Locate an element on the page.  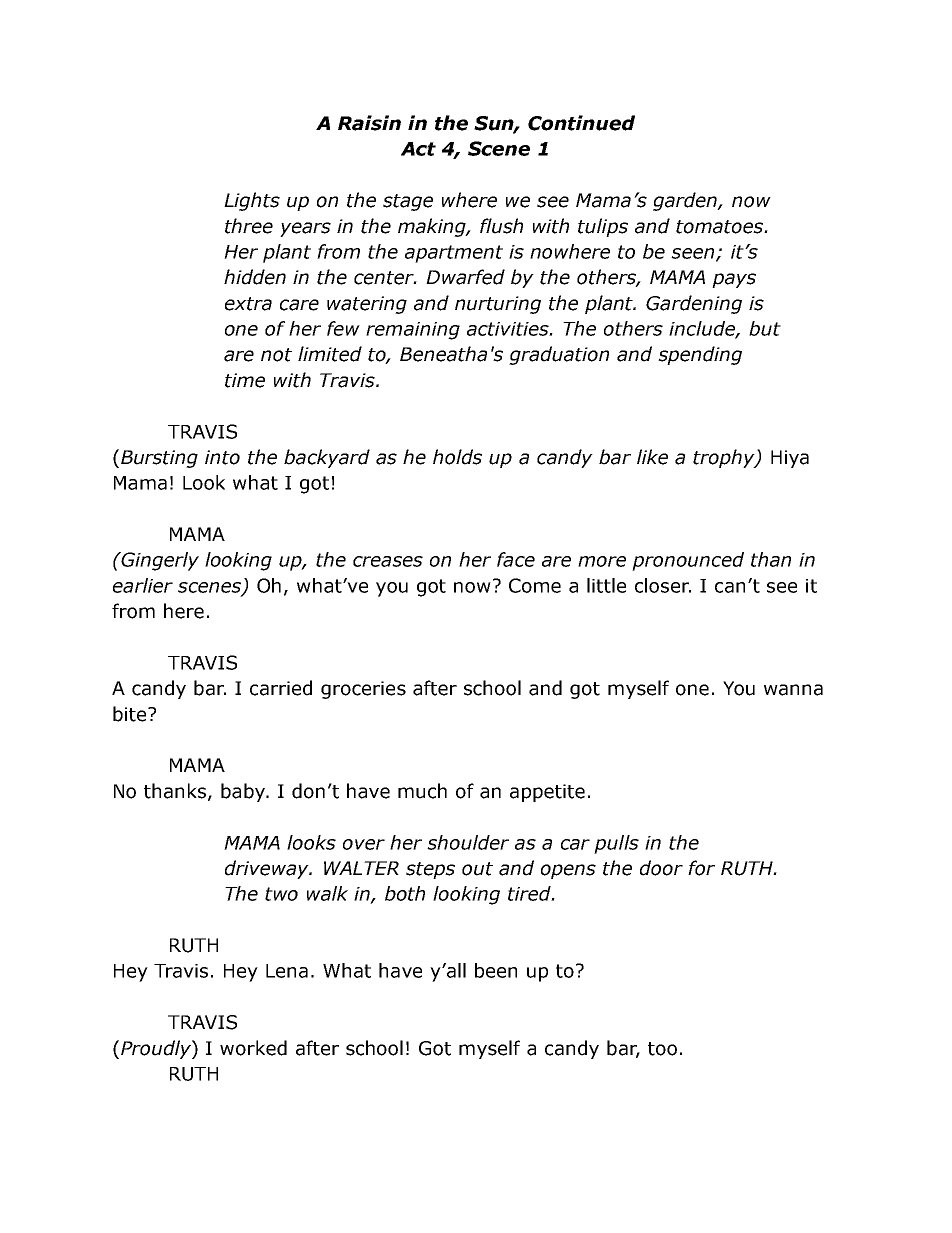
too is located at coordinates (662, 1049).
